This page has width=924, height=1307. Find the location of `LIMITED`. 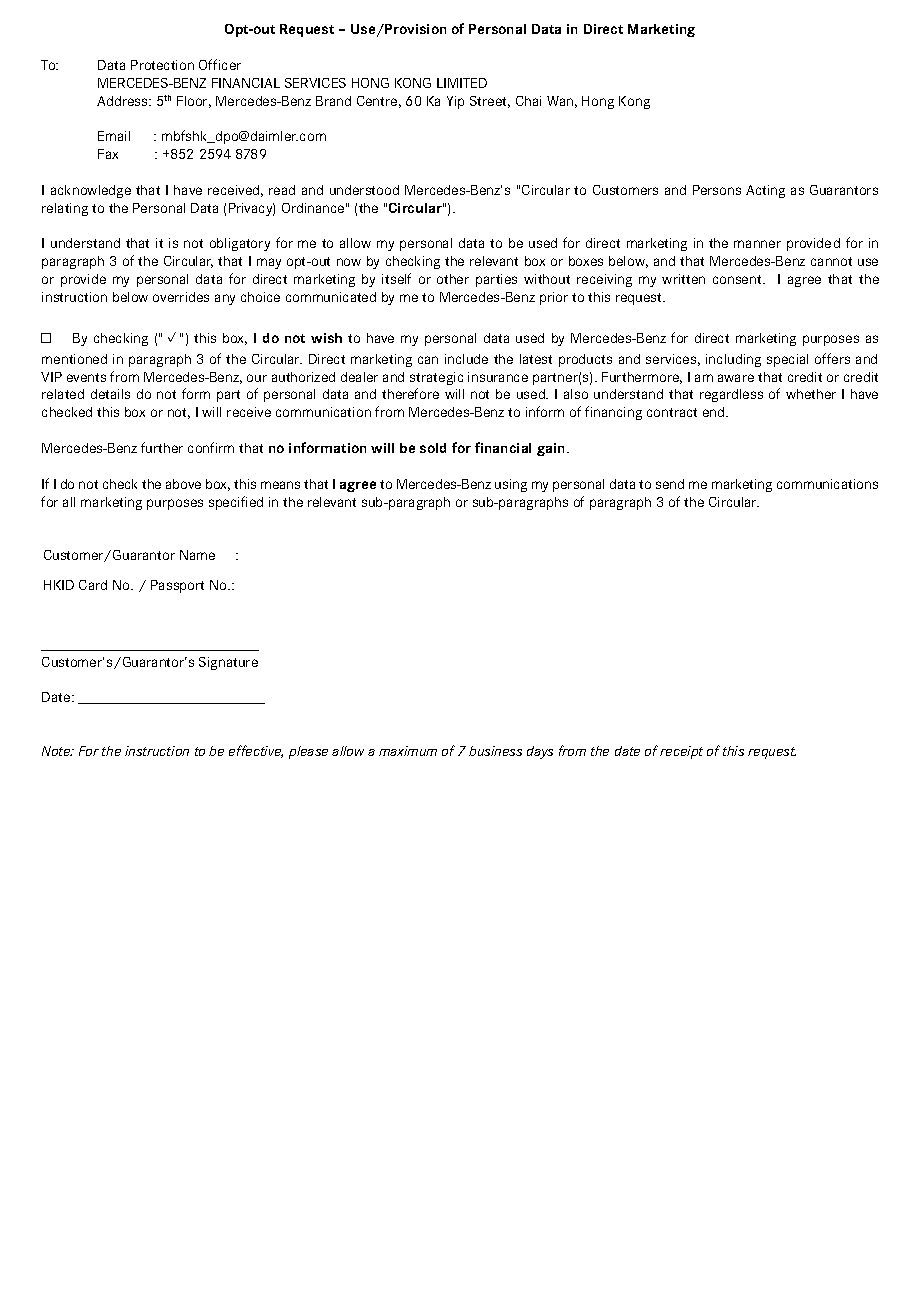

LIMITED is located at coordinates (462, 83).
